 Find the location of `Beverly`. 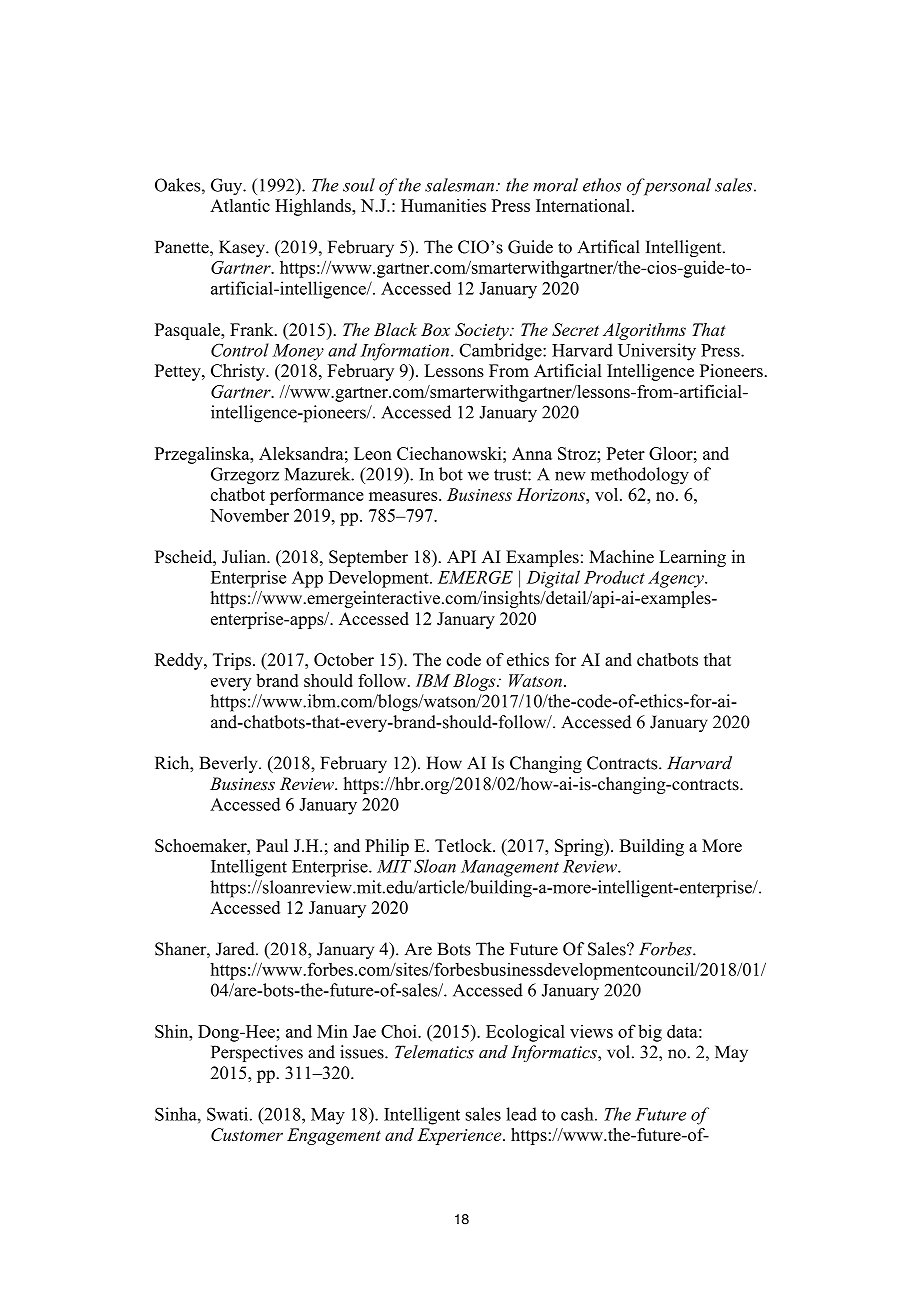

Beverly is located at coordinates (230, 764).
